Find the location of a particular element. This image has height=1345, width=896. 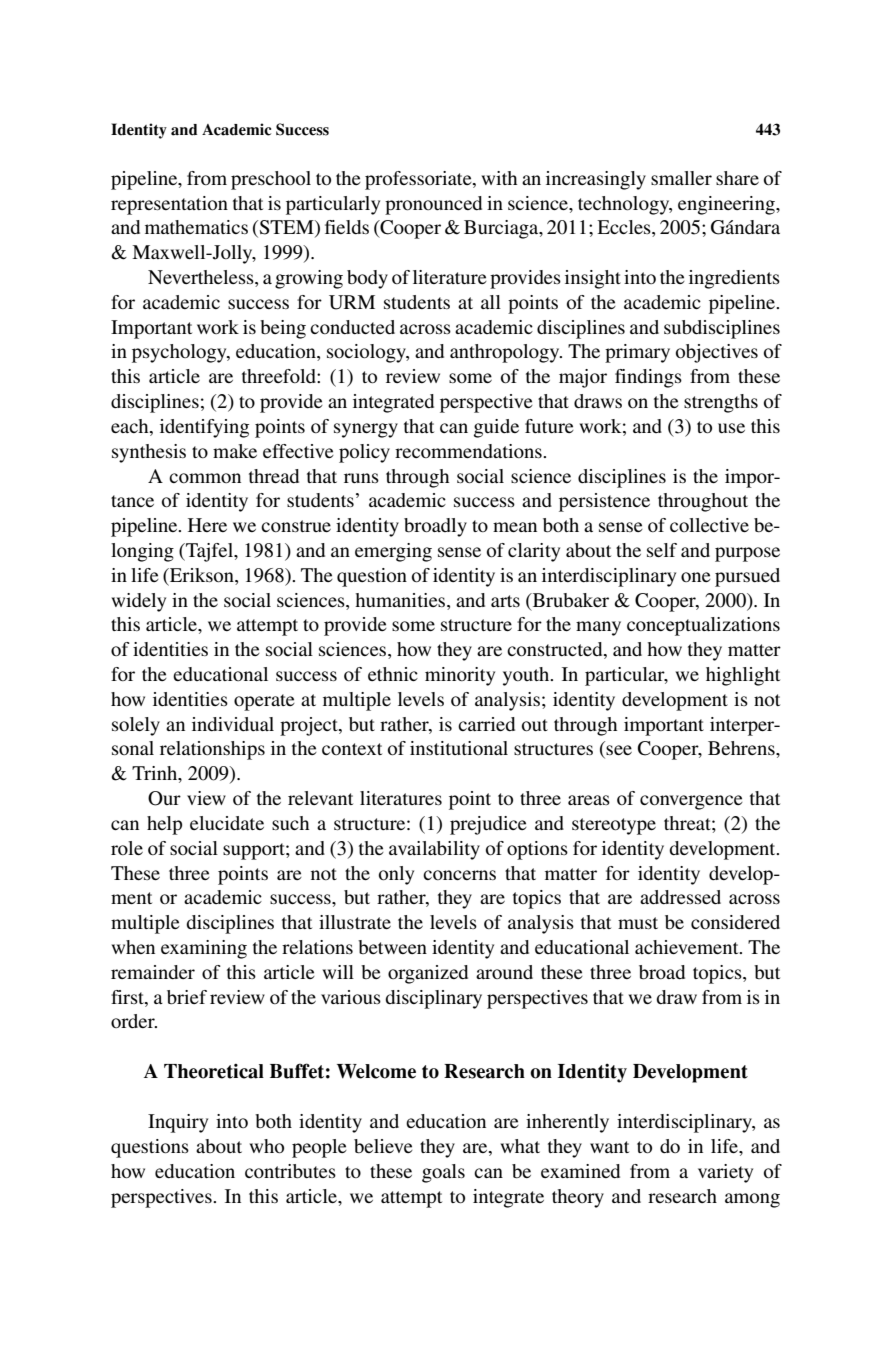

addressed is located at coordinates (680, 897).
